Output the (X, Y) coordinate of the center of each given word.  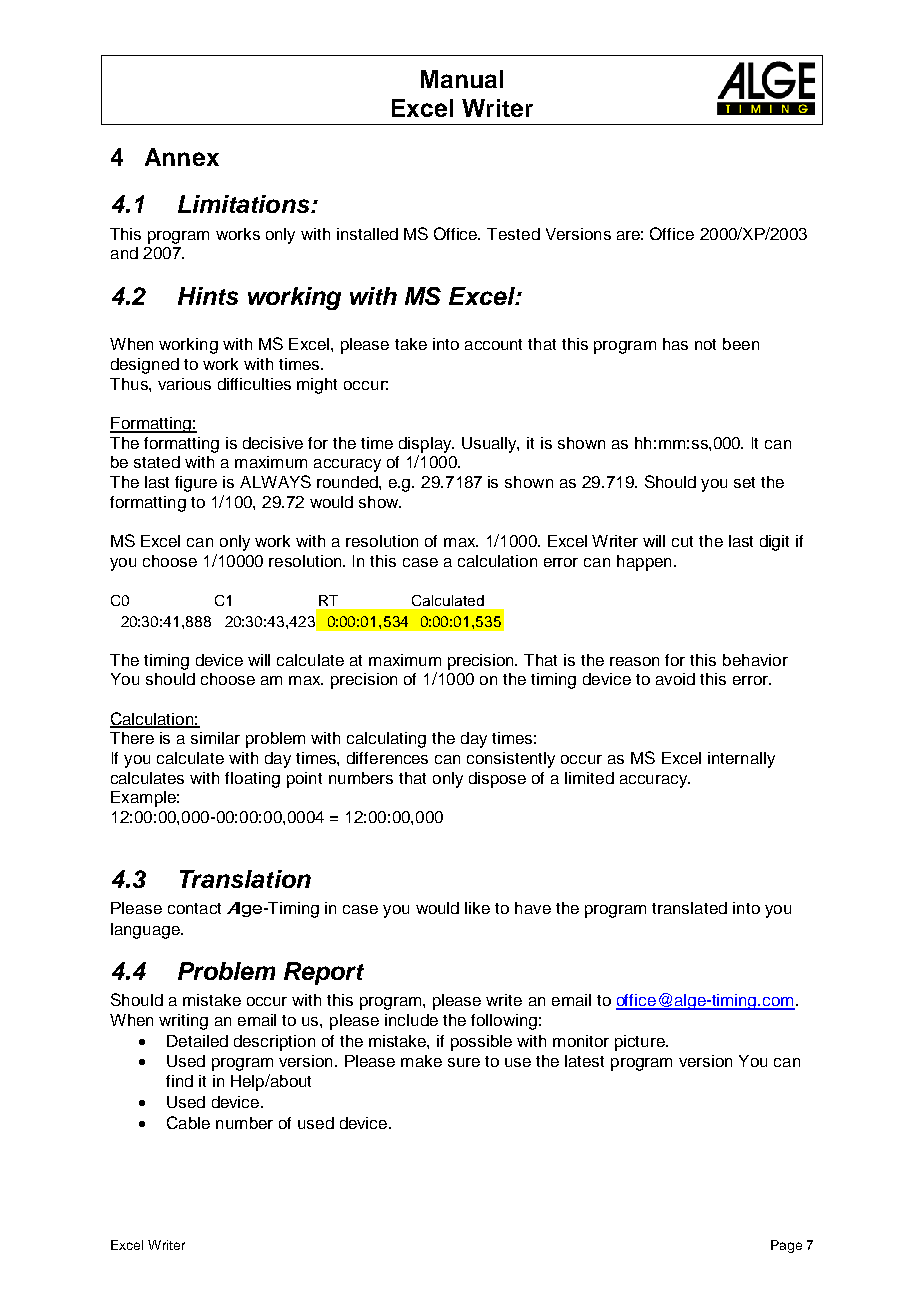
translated (689, 908)
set (744, 482)
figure (196, 484)
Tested (513, 234)
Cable (188, 1122)
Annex (182, 157)
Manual (462, 79)
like (477, 908)
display (426, 445)
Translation (245, 879)
